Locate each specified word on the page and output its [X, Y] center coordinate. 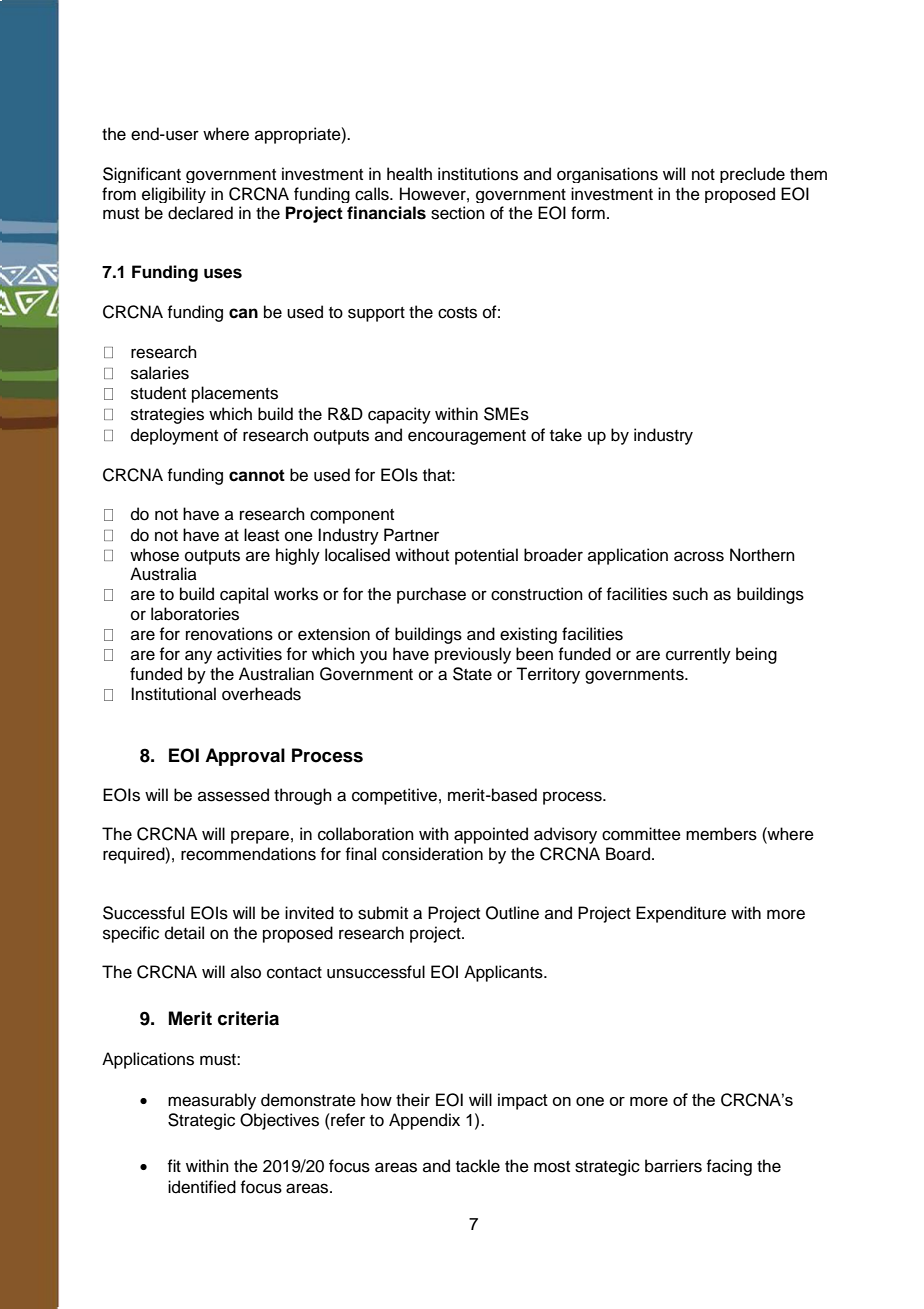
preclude [752, 175]
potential [486, 556]
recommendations [248, 854]
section [458, 213]
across [699, 556]
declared [200, 213]
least [261, 535]
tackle [478, 1166]
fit [174, 1165]
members [721, 834]
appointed [491, 835]
